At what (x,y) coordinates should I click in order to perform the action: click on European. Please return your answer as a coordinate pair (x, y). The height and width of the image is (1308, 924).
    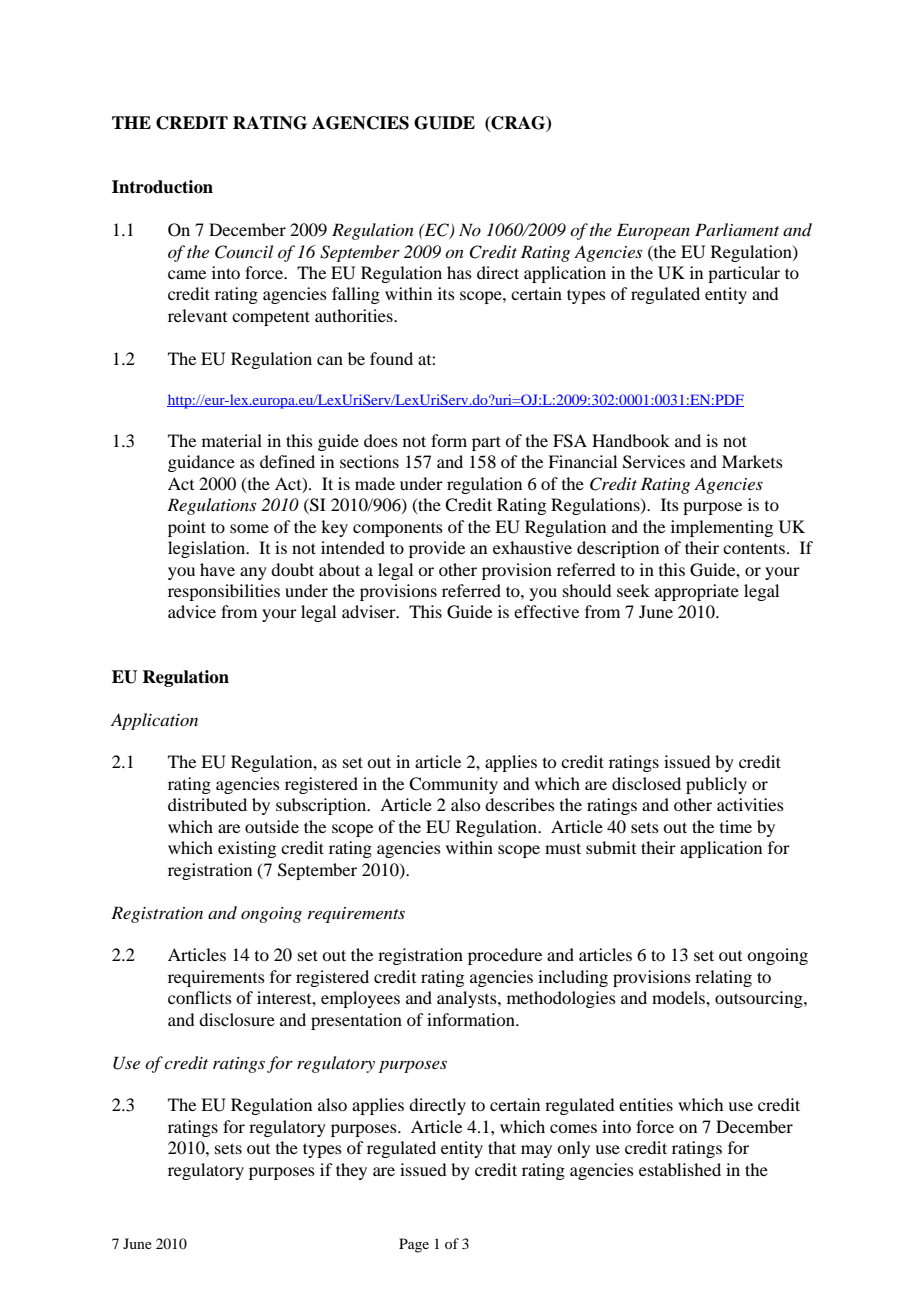
    Looking at the image, I should click on (653, 231).
